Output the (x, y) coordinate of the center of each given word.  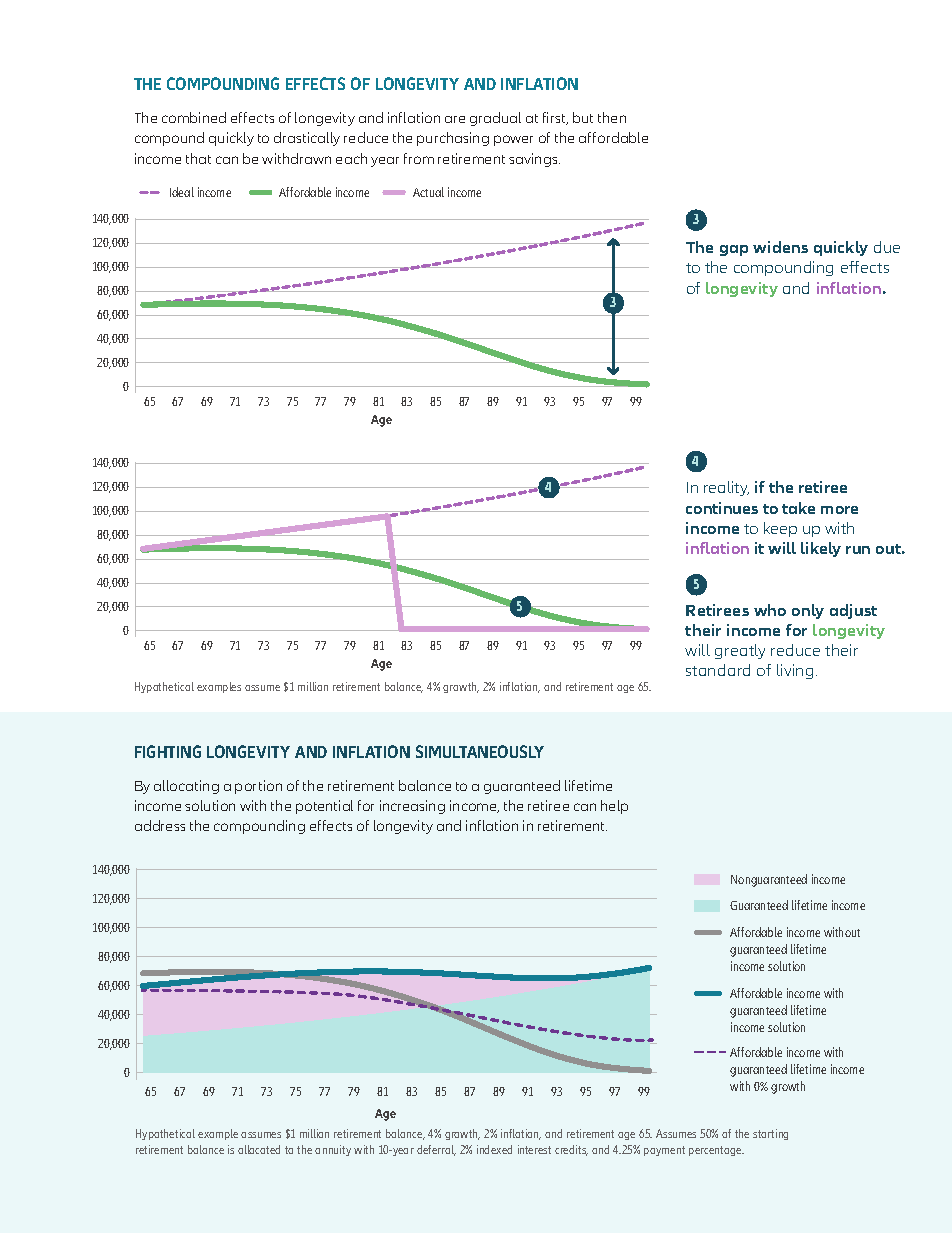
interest (534, 1149)
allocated (259, 1149)
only (808, 611)
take (798, 508)
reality (726, 488)
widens (780, 247)
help (614, 807)
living (795, 671)
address (160, 825)
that (198, 158)
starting (770, 1134)
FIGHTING (168, 751)
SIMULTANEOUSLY (480, 751)
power (513, 140)
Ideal (182, 192)
